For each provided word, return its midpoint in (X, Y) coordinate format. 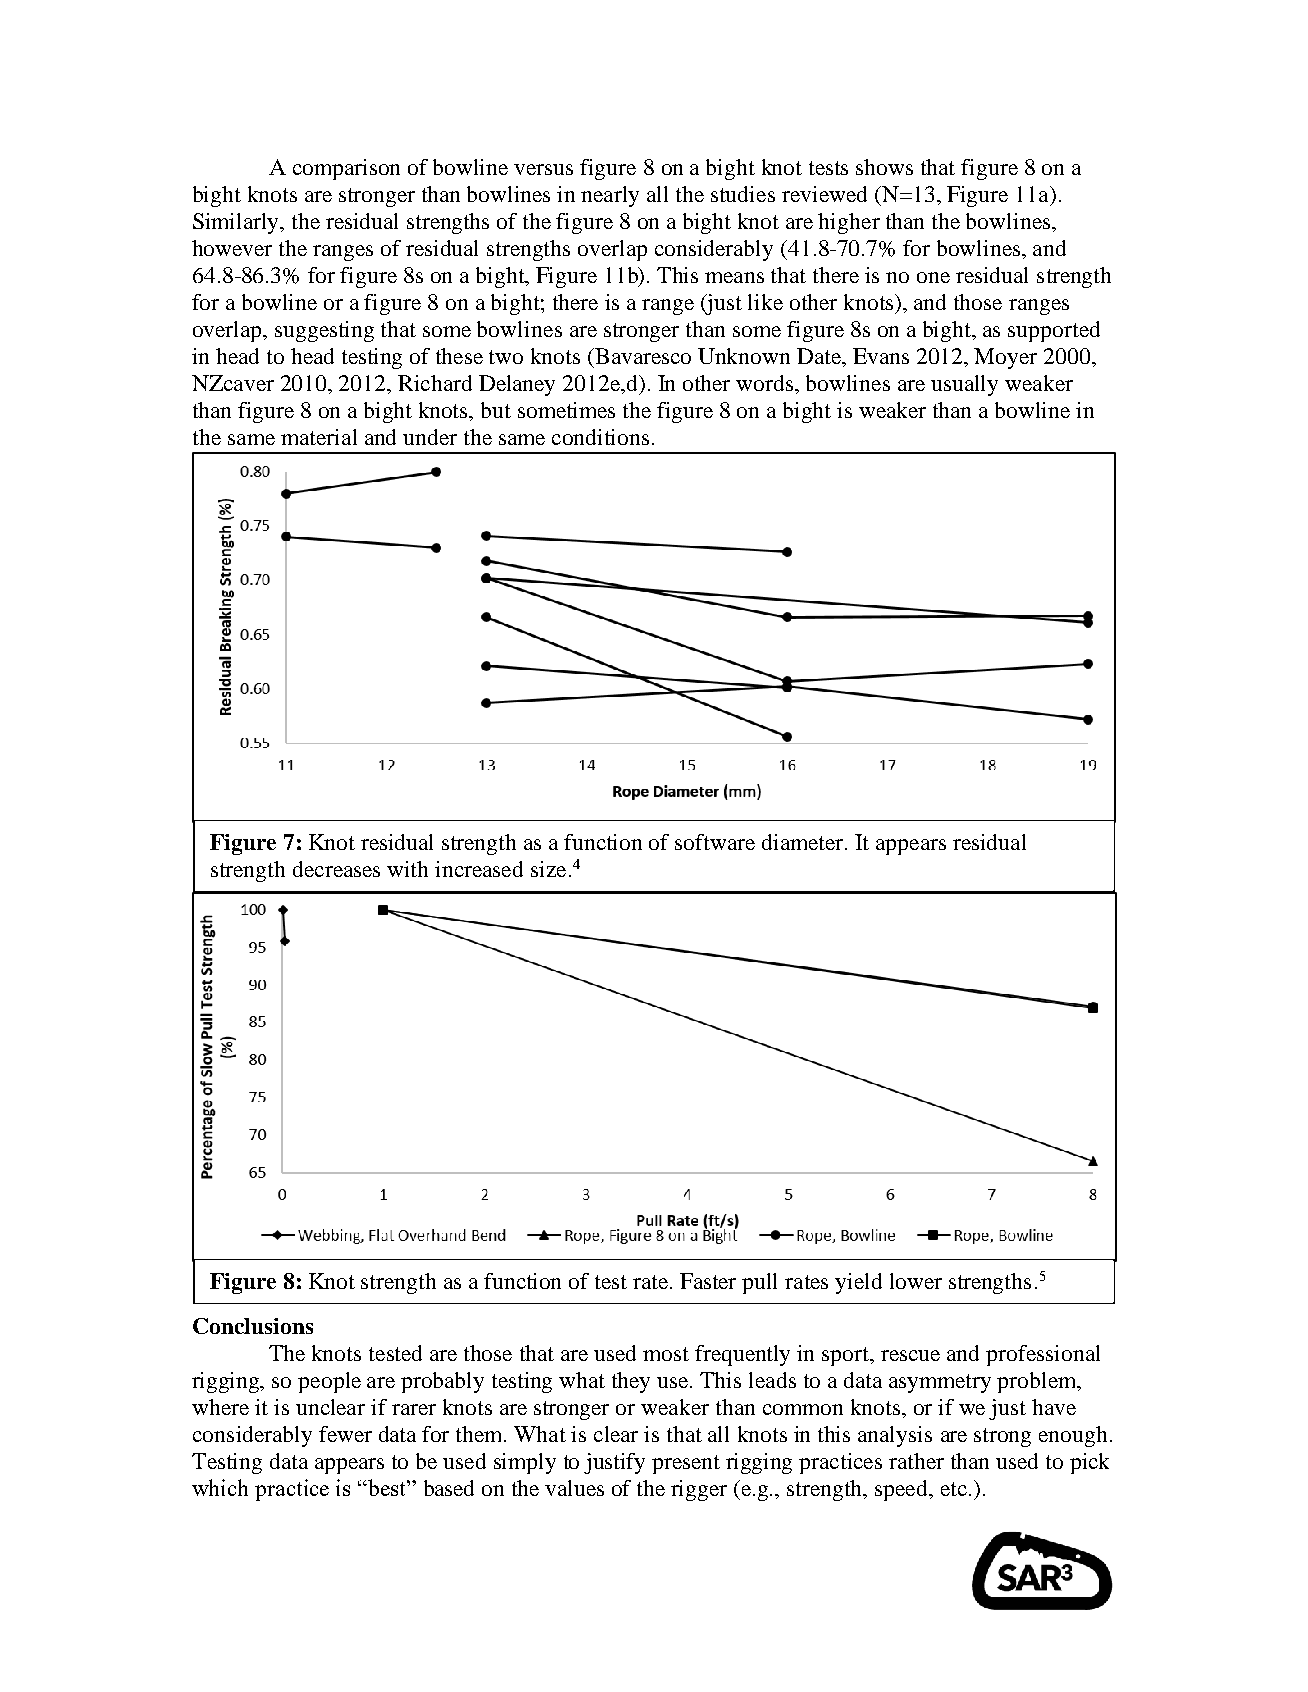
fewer (345, 1434)
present (686, 1464)
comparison (346, 169)
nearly (610, 196)
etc (954, 1489)
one (933, 277)
